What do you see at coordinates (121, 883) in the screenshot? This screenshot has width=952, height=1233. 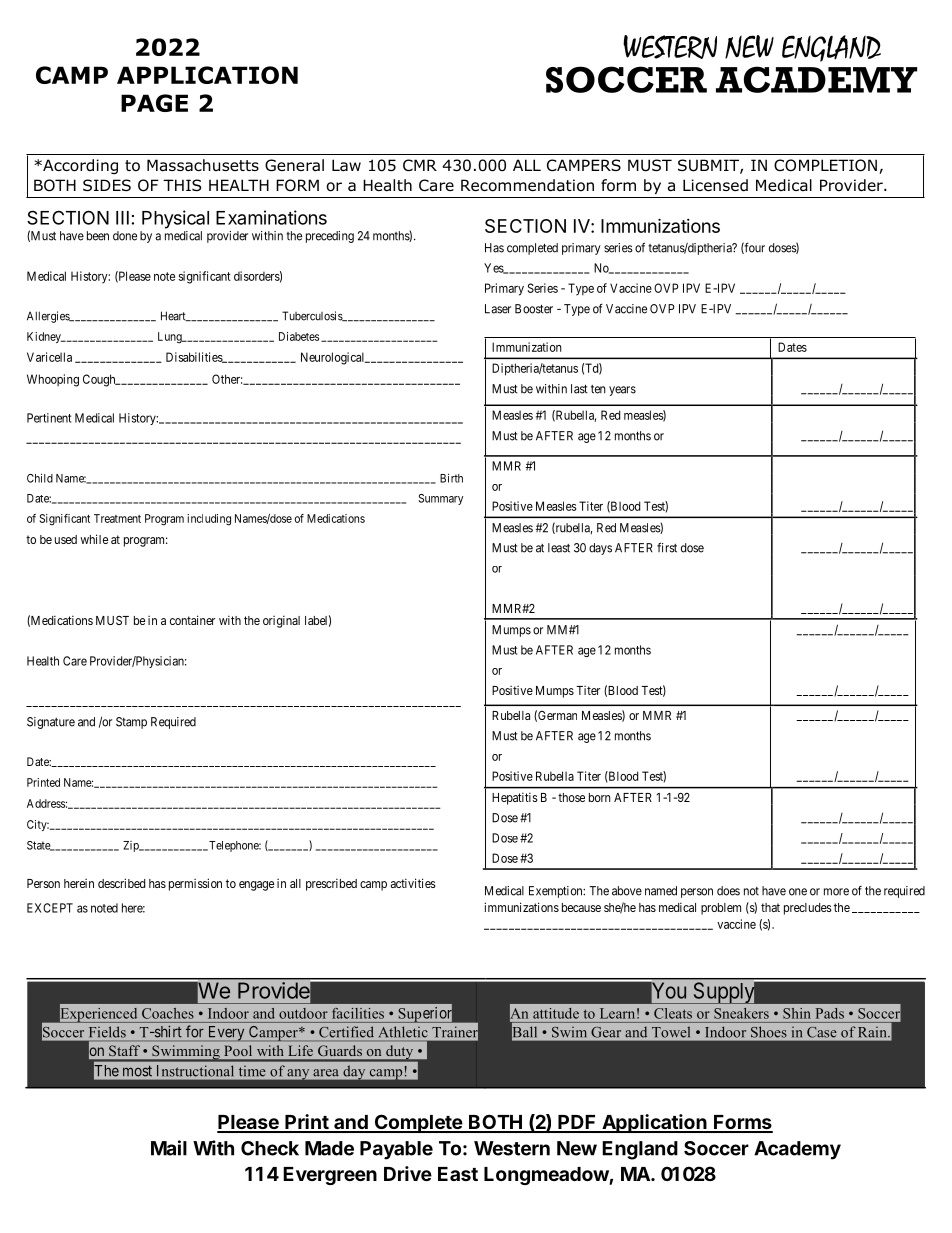 I see `described` at bounding box center [121, 883].
